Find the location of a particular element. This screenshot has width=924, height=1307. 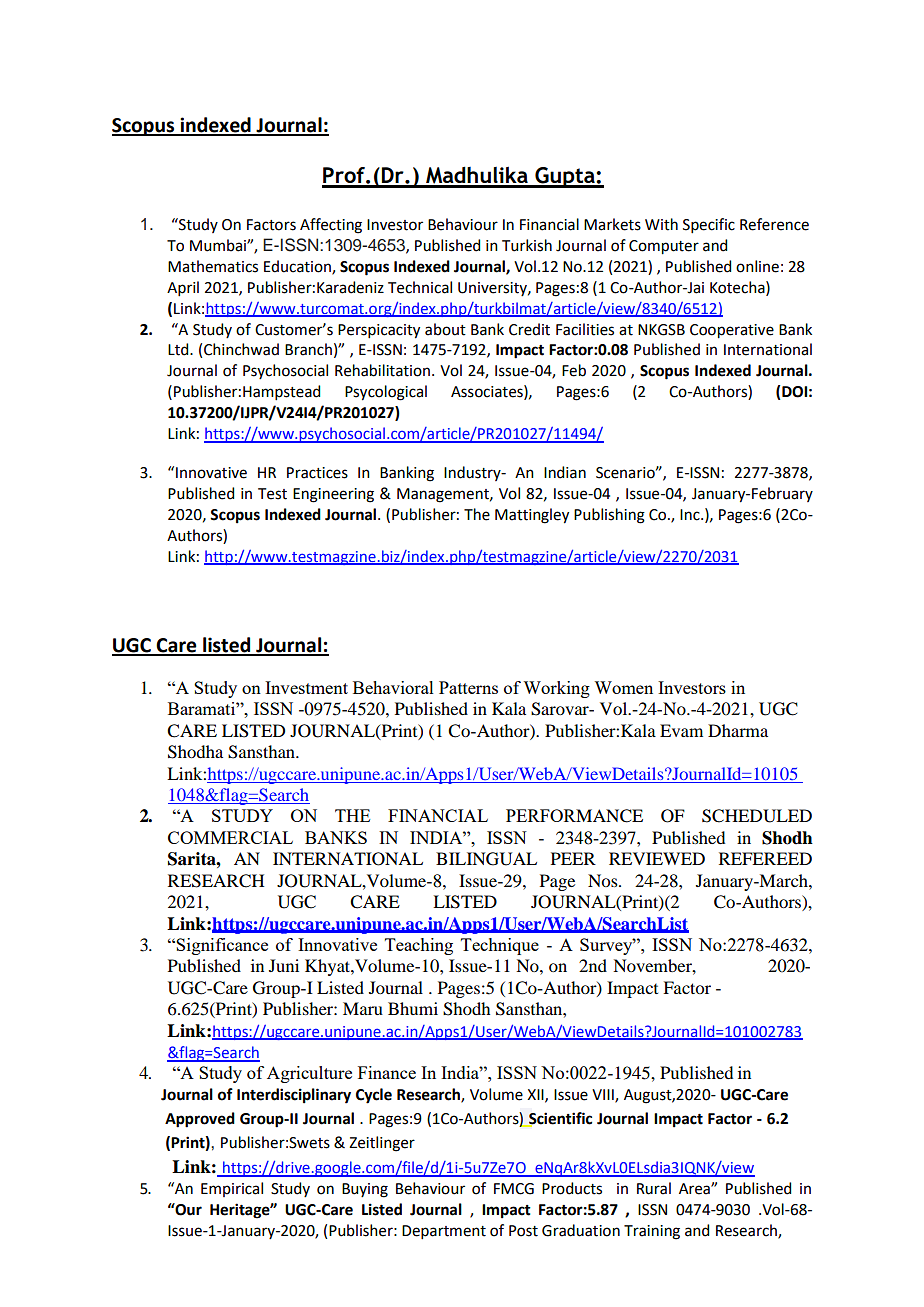

Turkish is located at coordinates (527, 245).
